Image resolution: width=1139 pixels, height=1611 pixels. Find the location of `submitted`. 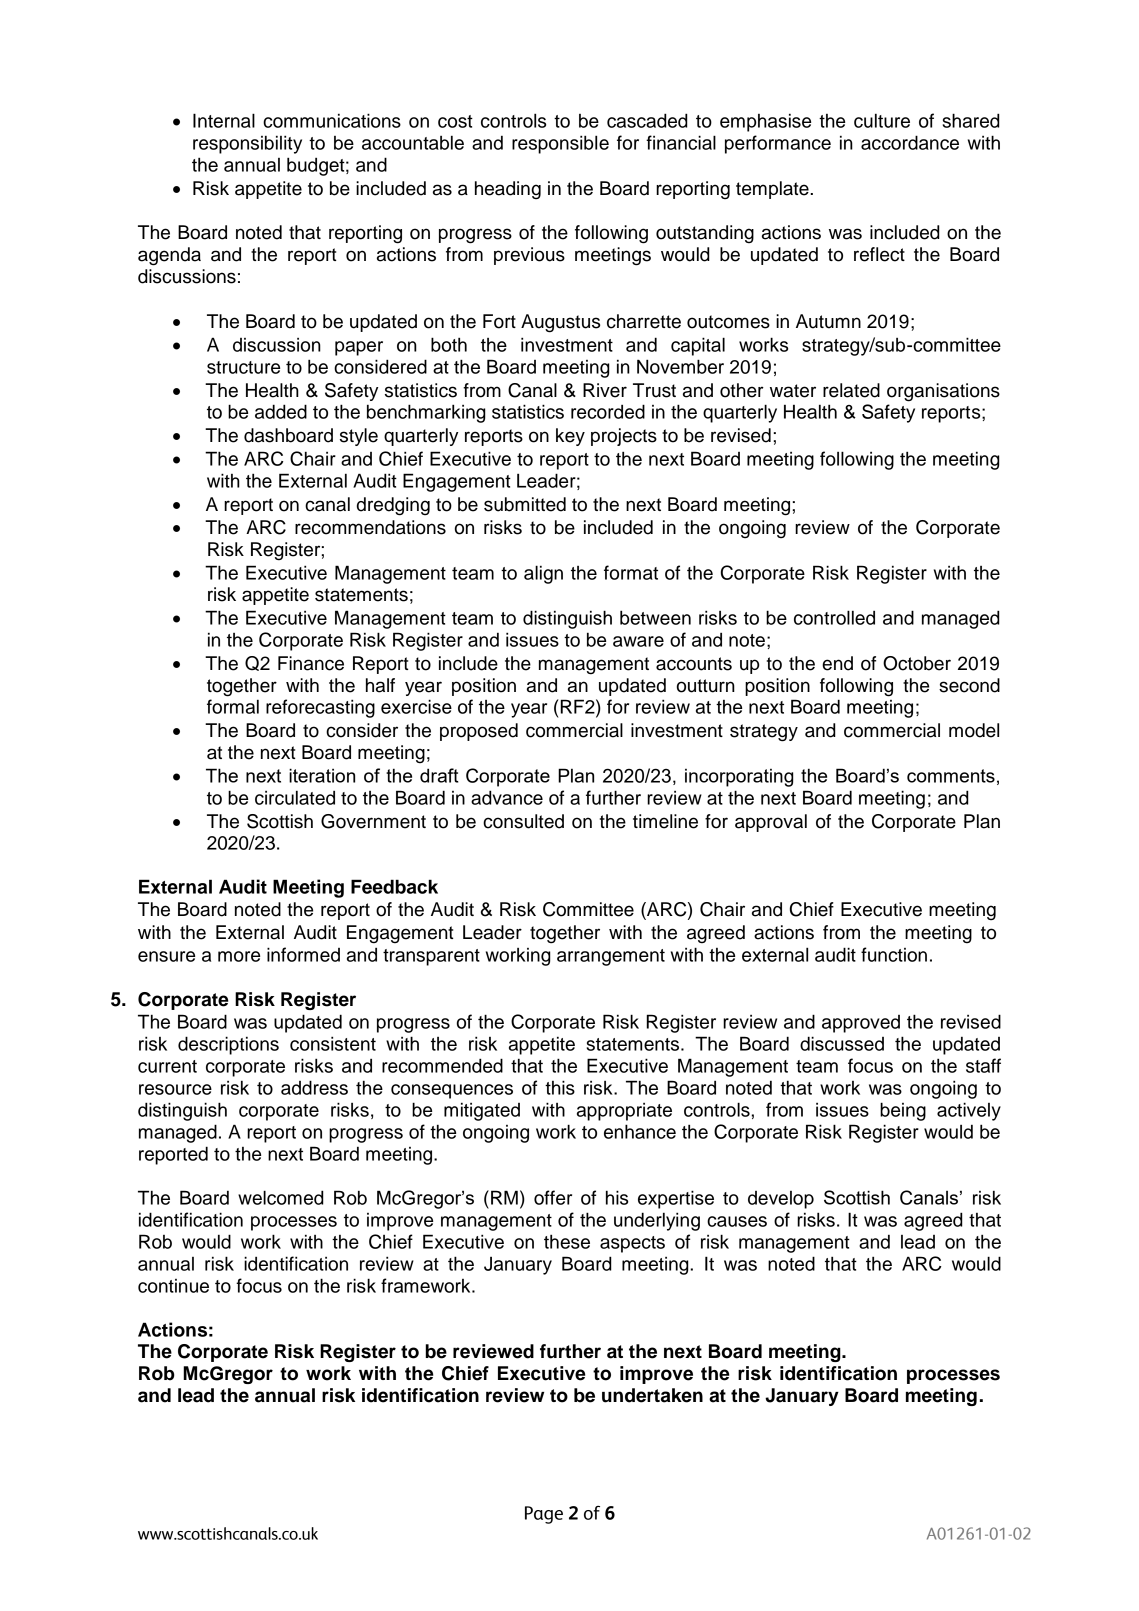

submitted is located at coordinates (525, 504).
